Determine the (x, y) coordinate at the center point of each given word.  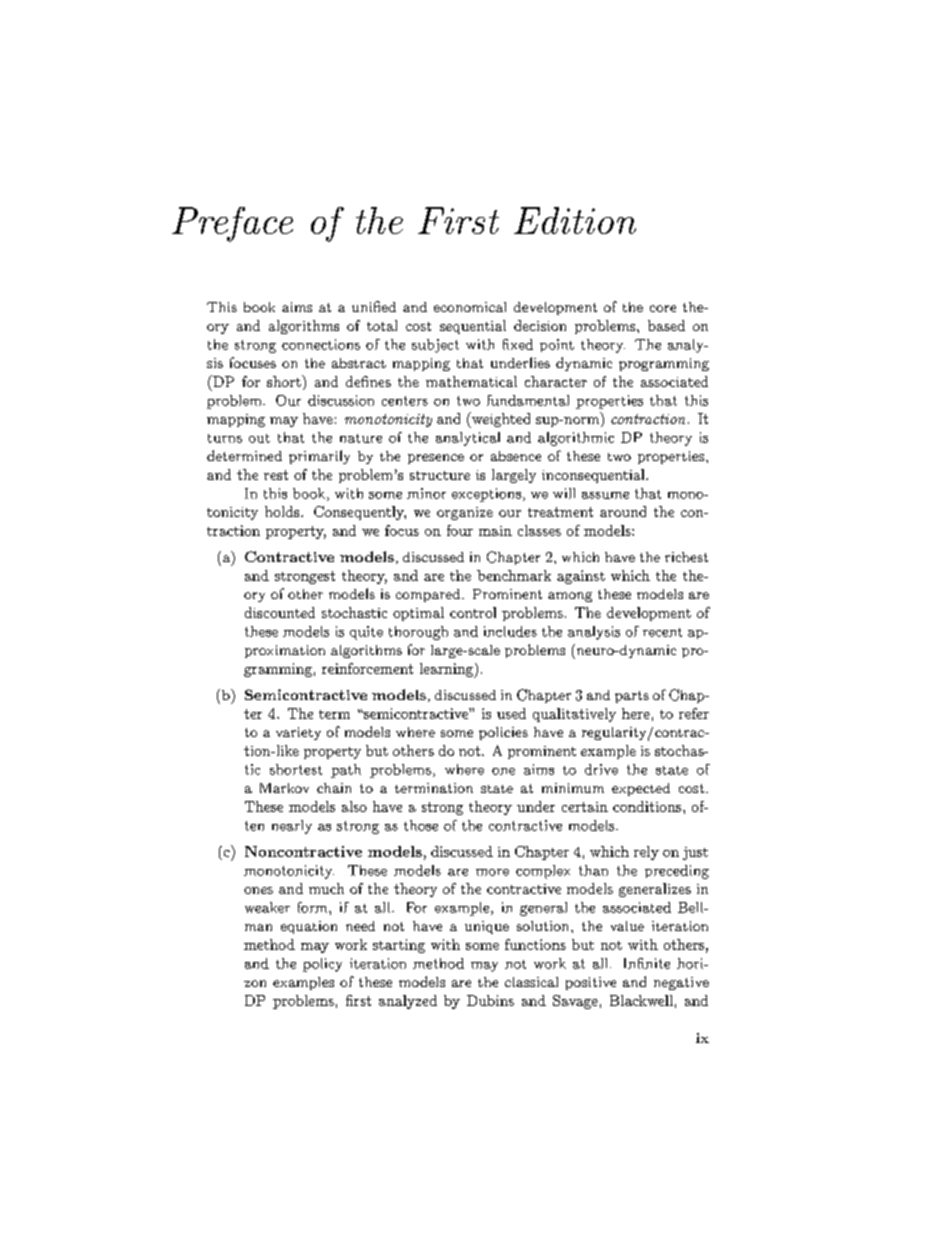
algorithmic (576, 439)
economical (470, 307)
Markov (284, 788)
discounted (280, 612)
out (259, 438)
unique (487, 927)
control (473, 612)
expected (641, 789)
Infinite (647, 963)
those (421, 825)
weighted (500, 420)
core (663, 308)
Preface (232, 224)
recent (662, 632)
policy (322, 965)
